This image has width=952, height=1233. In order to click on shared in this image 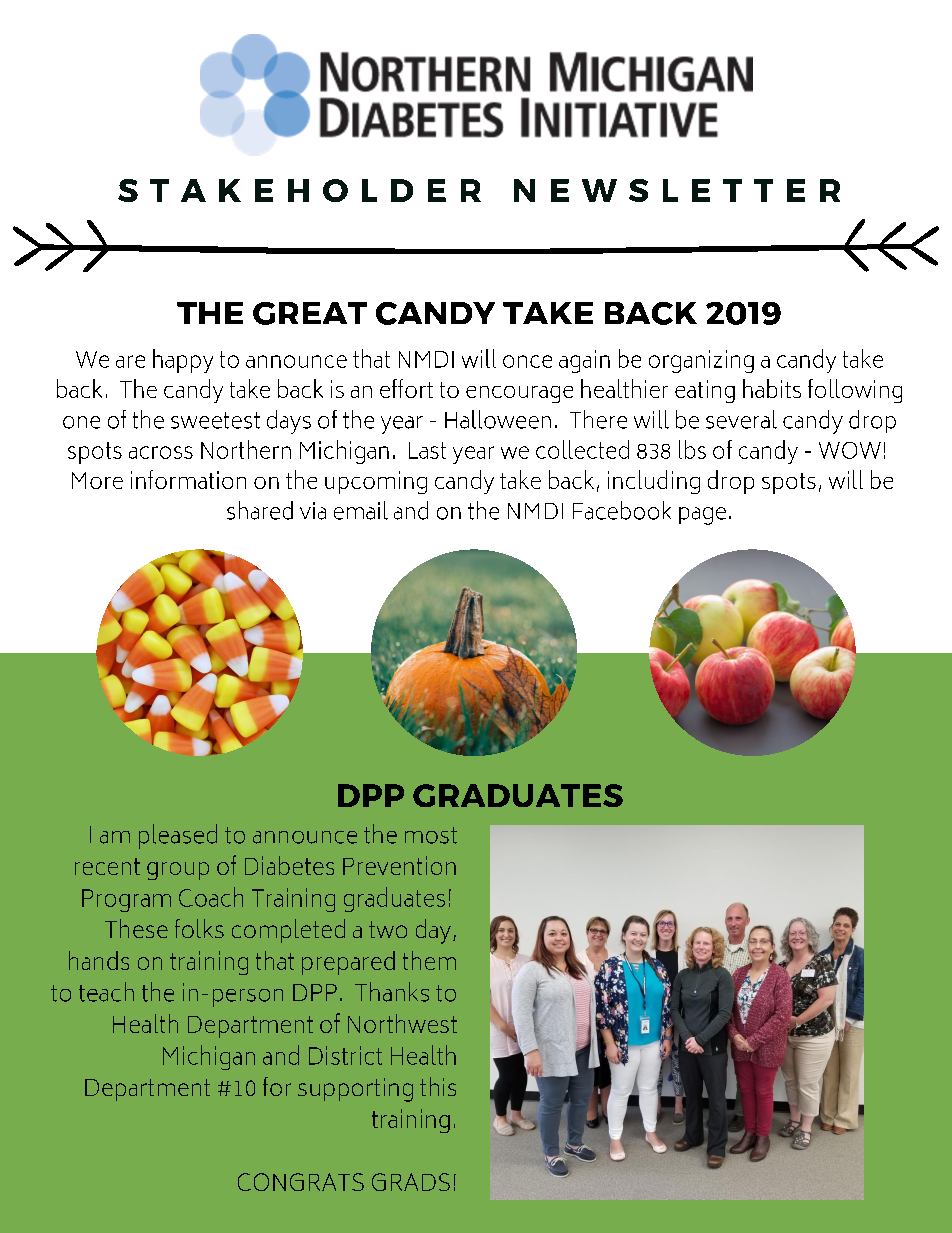, I will do `click(260, 510)`.
